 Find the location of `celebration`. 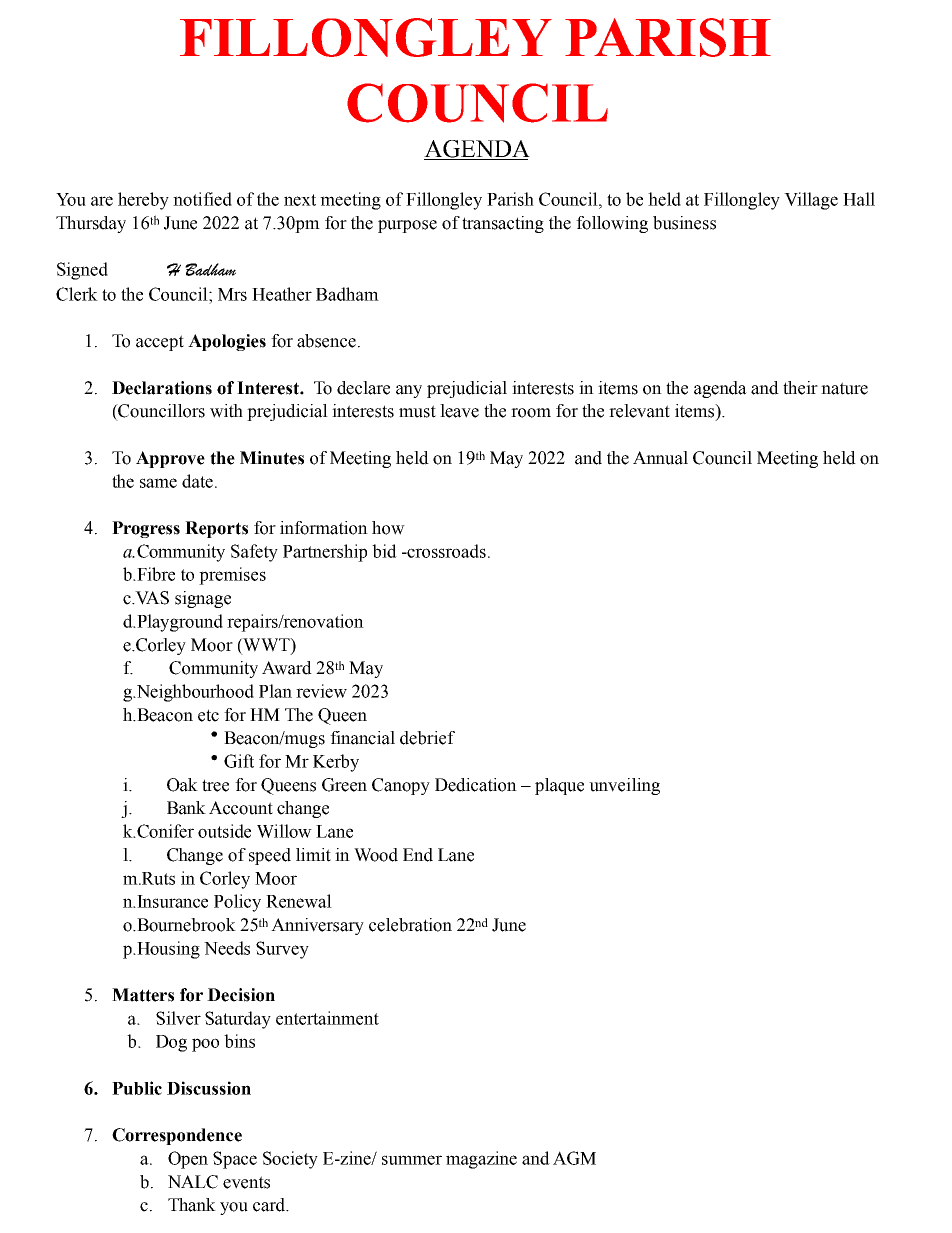

celebration is located at coordinates (410, 925).
